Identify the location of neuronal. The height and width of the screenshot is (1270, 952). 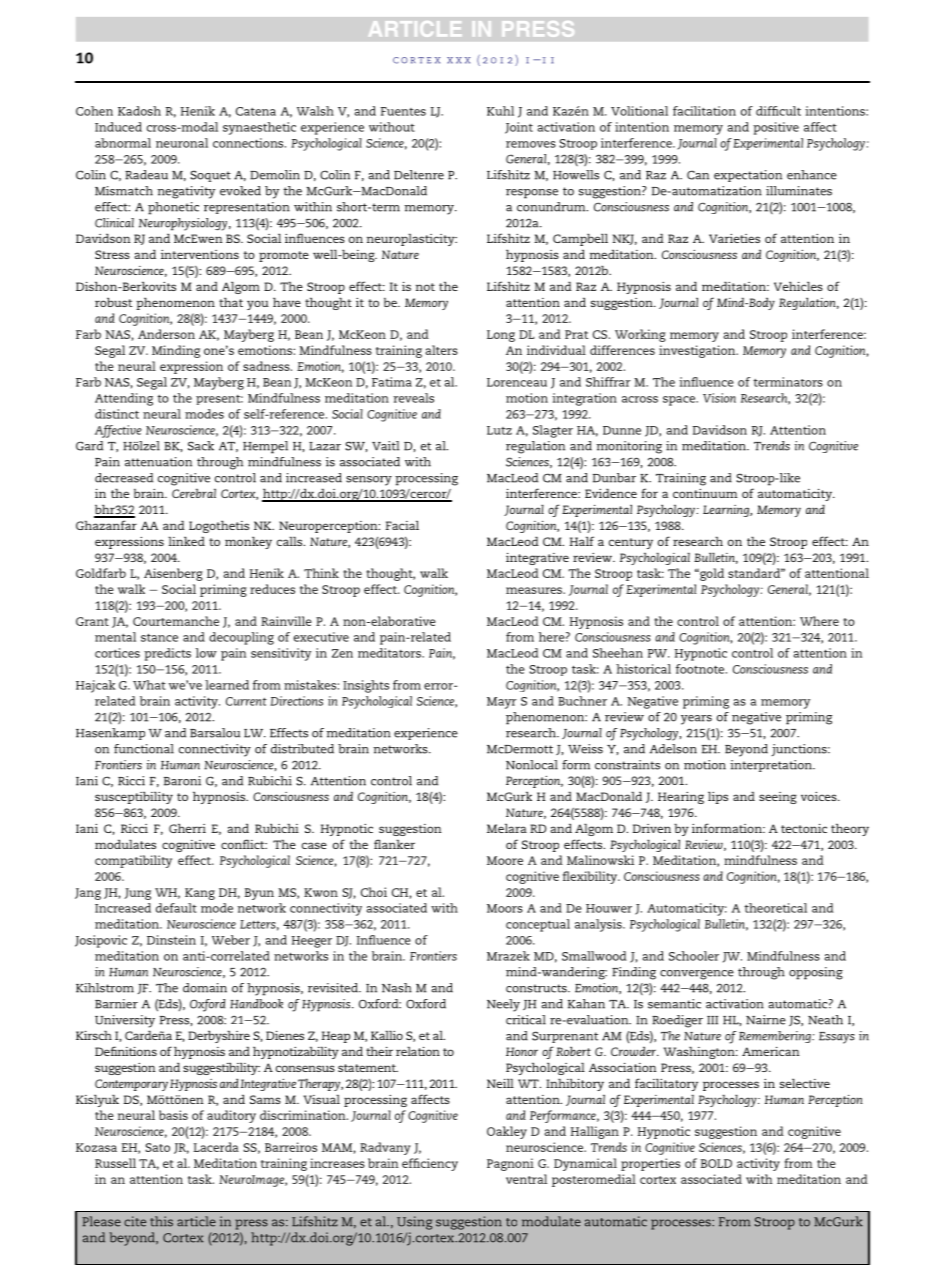
(182, 143).
